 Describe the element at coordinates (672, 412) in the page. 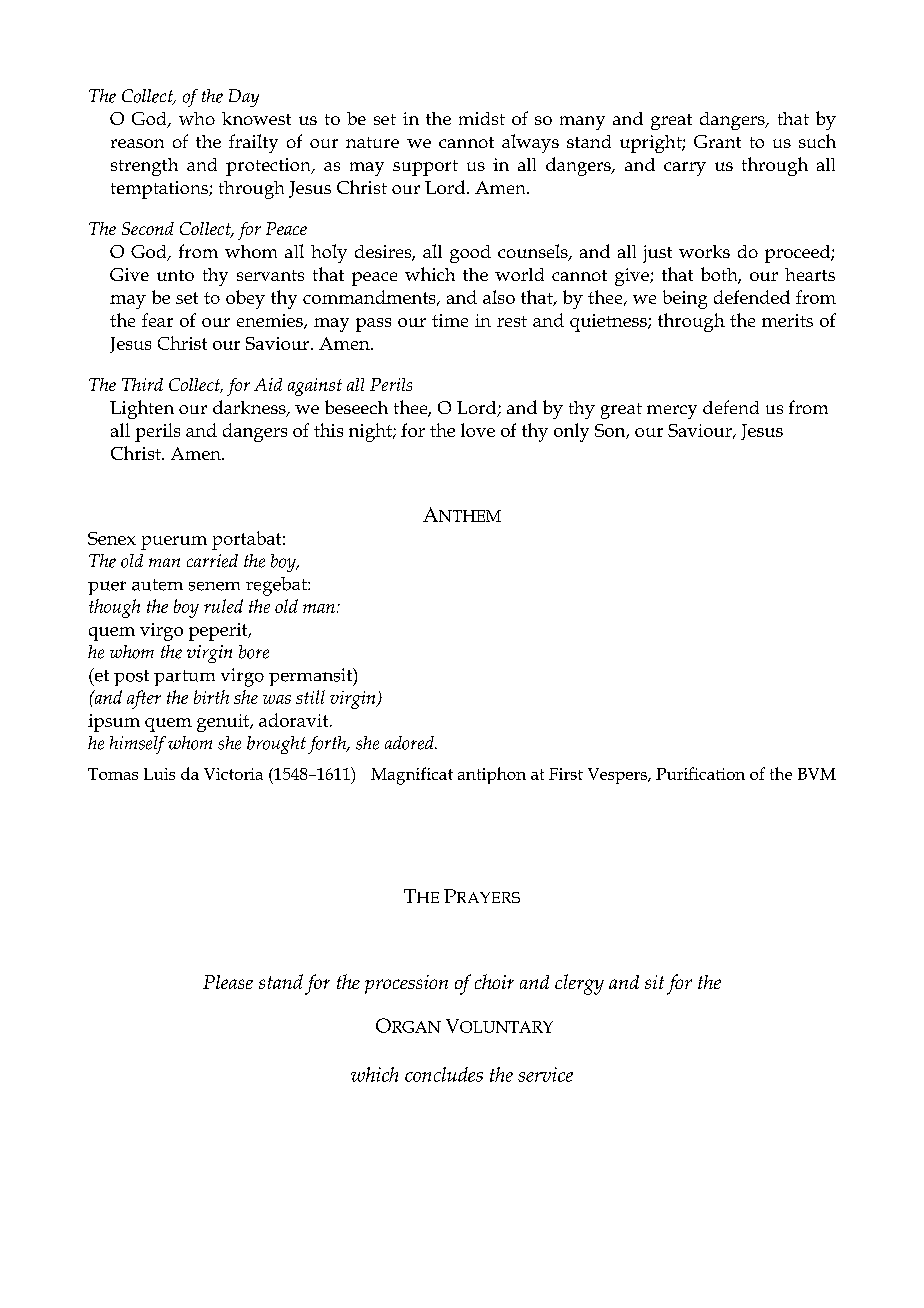

I see `mercy` at that location.
